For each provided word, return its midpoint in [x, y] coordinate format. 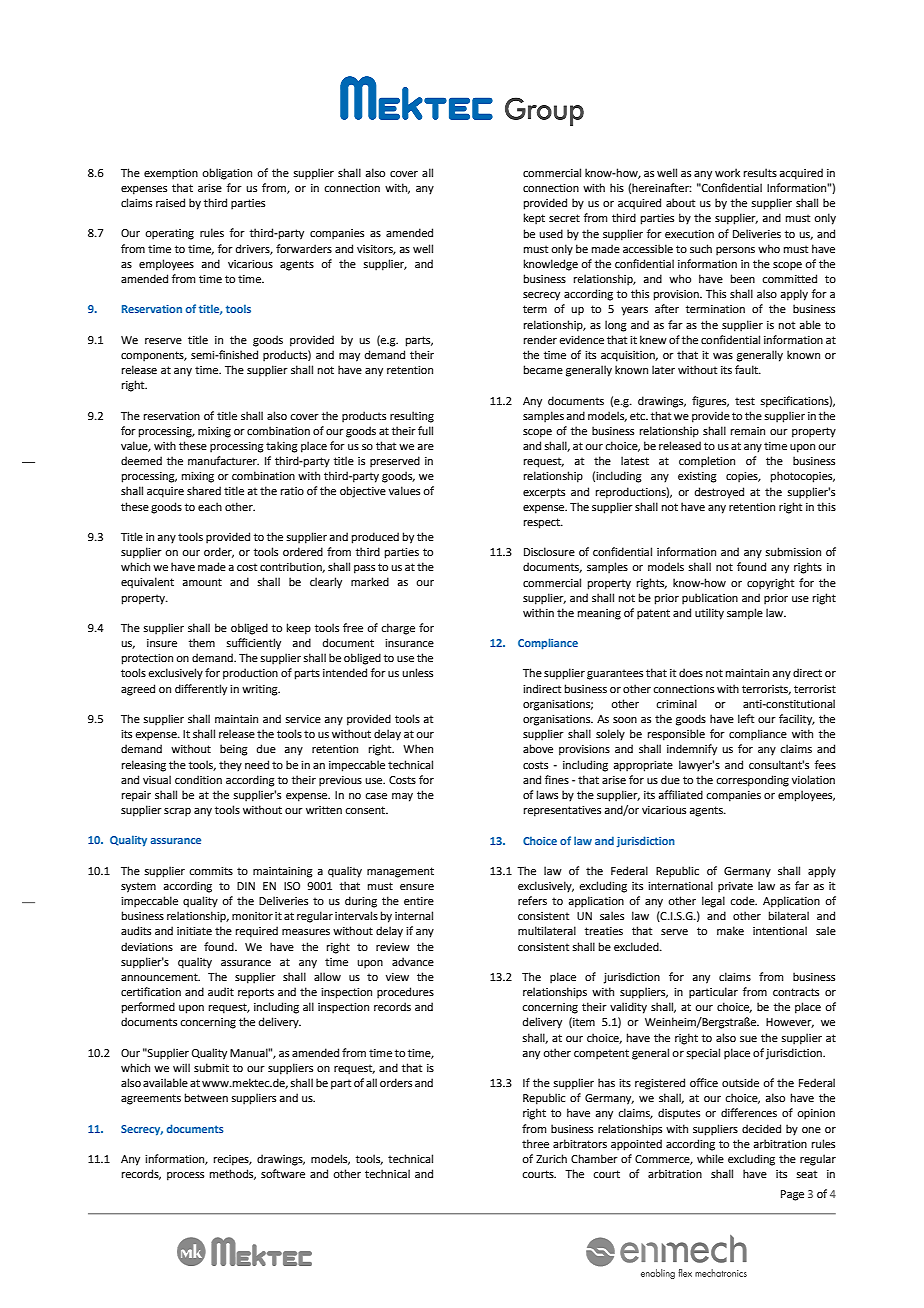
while [710, 1158]
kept [534, 219]
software [283, 1173]
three [535, 1143]
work [727, 172]
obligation [227, 174]
